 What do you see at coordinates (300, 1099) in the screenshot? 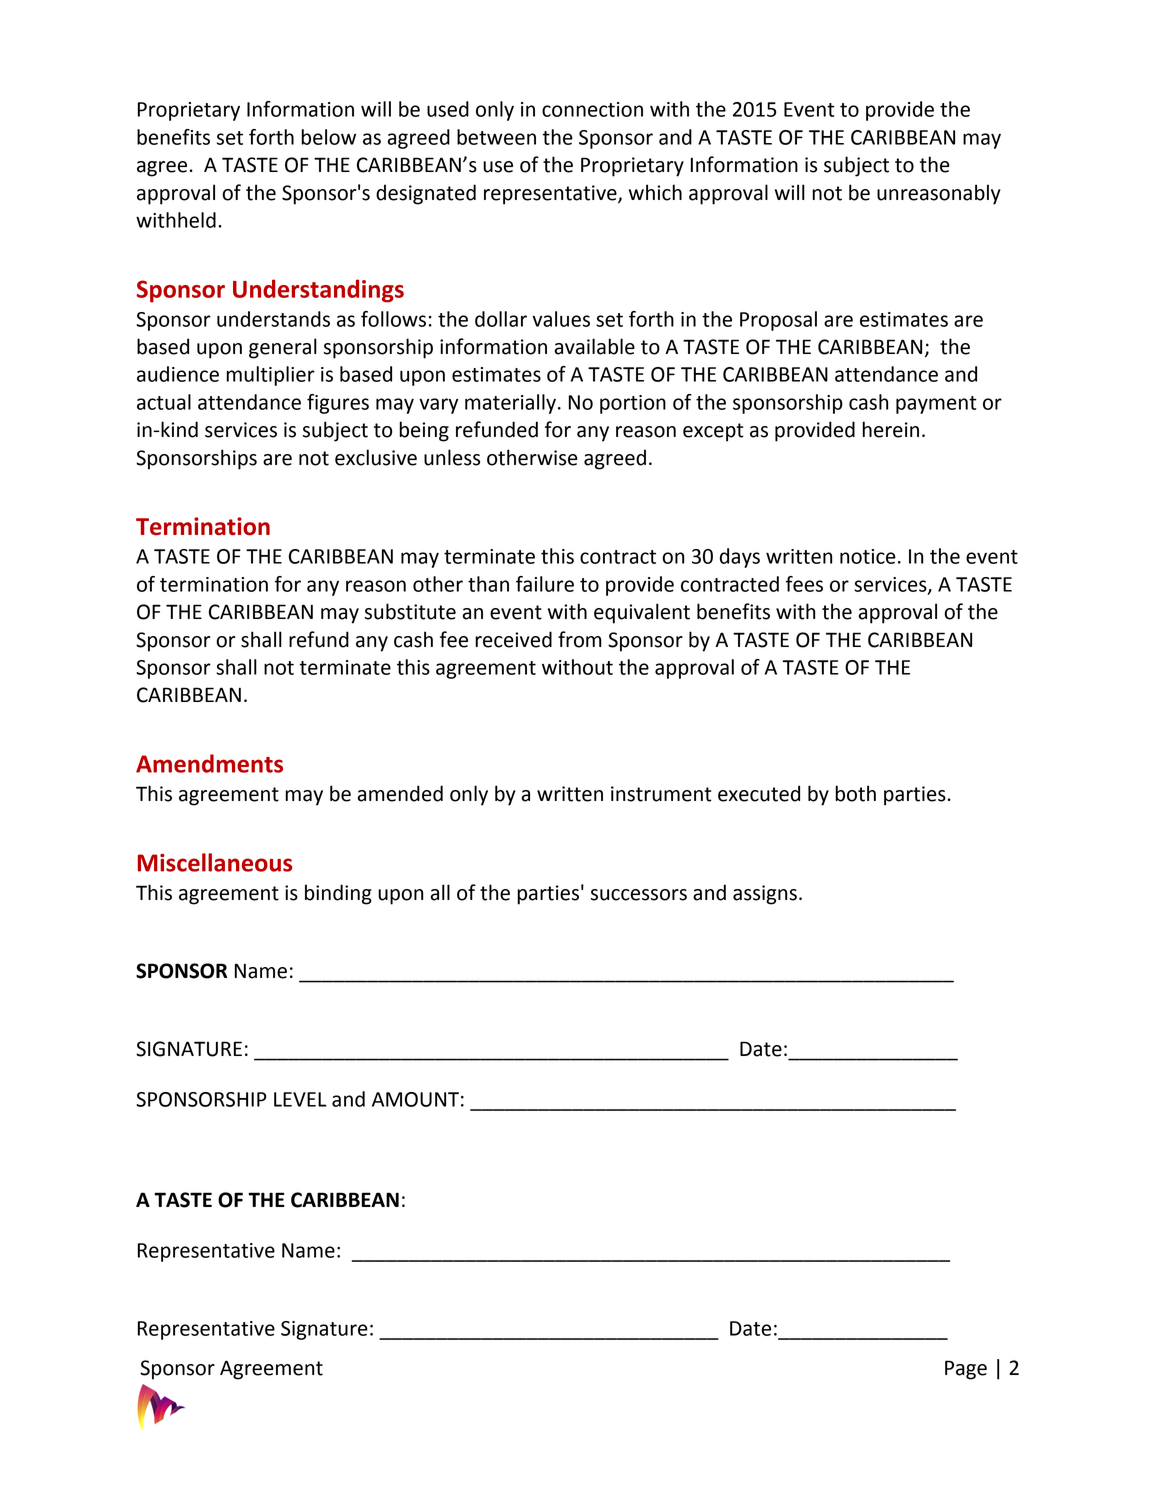
I see `LEVEL` at bounding box center [300, 1099].
